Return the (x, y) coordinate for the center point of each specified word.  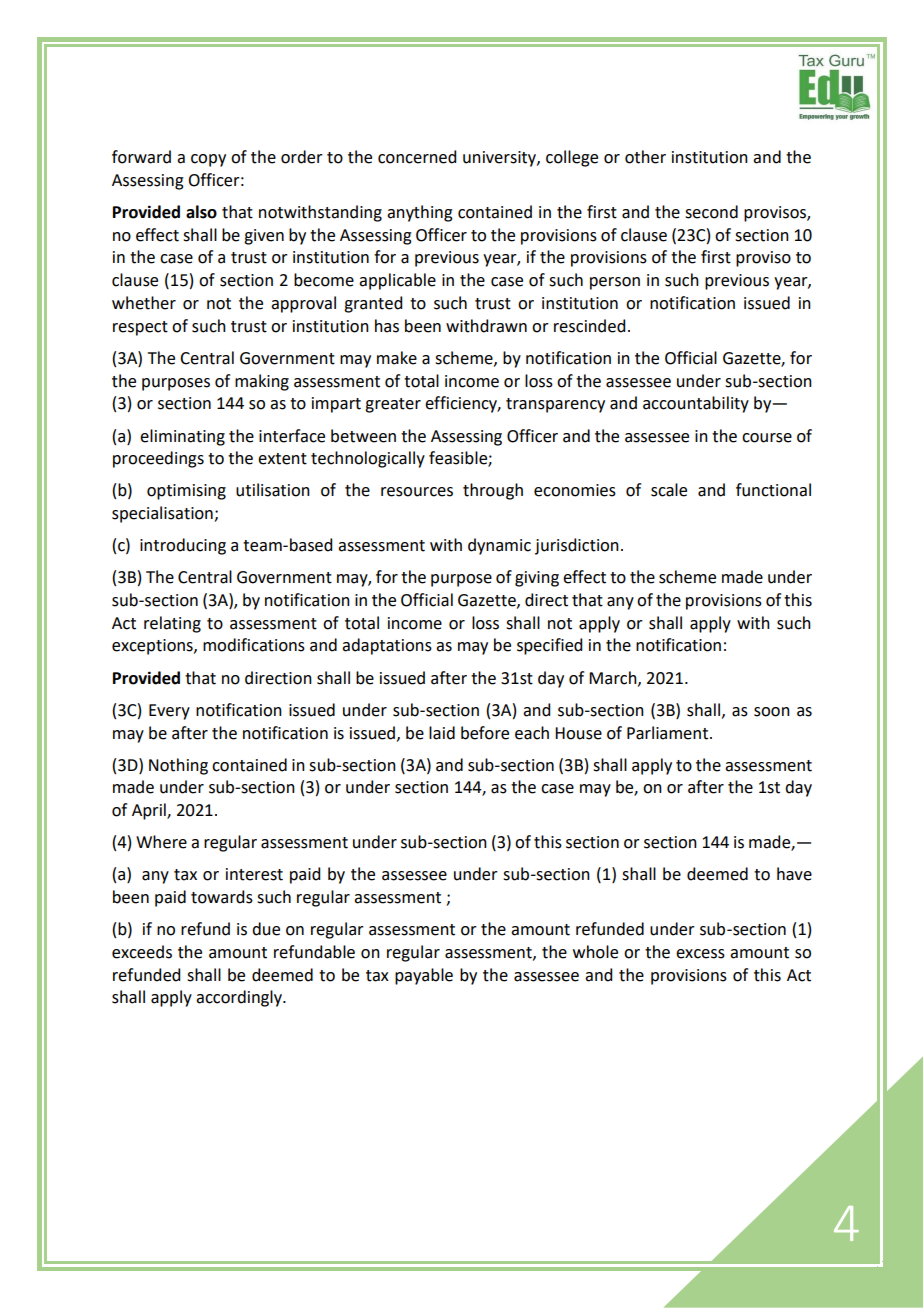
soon (772, 712)
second (711, 212)
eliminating (182, 437)
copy (208, 160)
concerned (417, 157)
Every (169, 712)
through (493, 491)
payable (424, 976)
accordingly (240, 998)
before (485, 733)
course (767, 438)
